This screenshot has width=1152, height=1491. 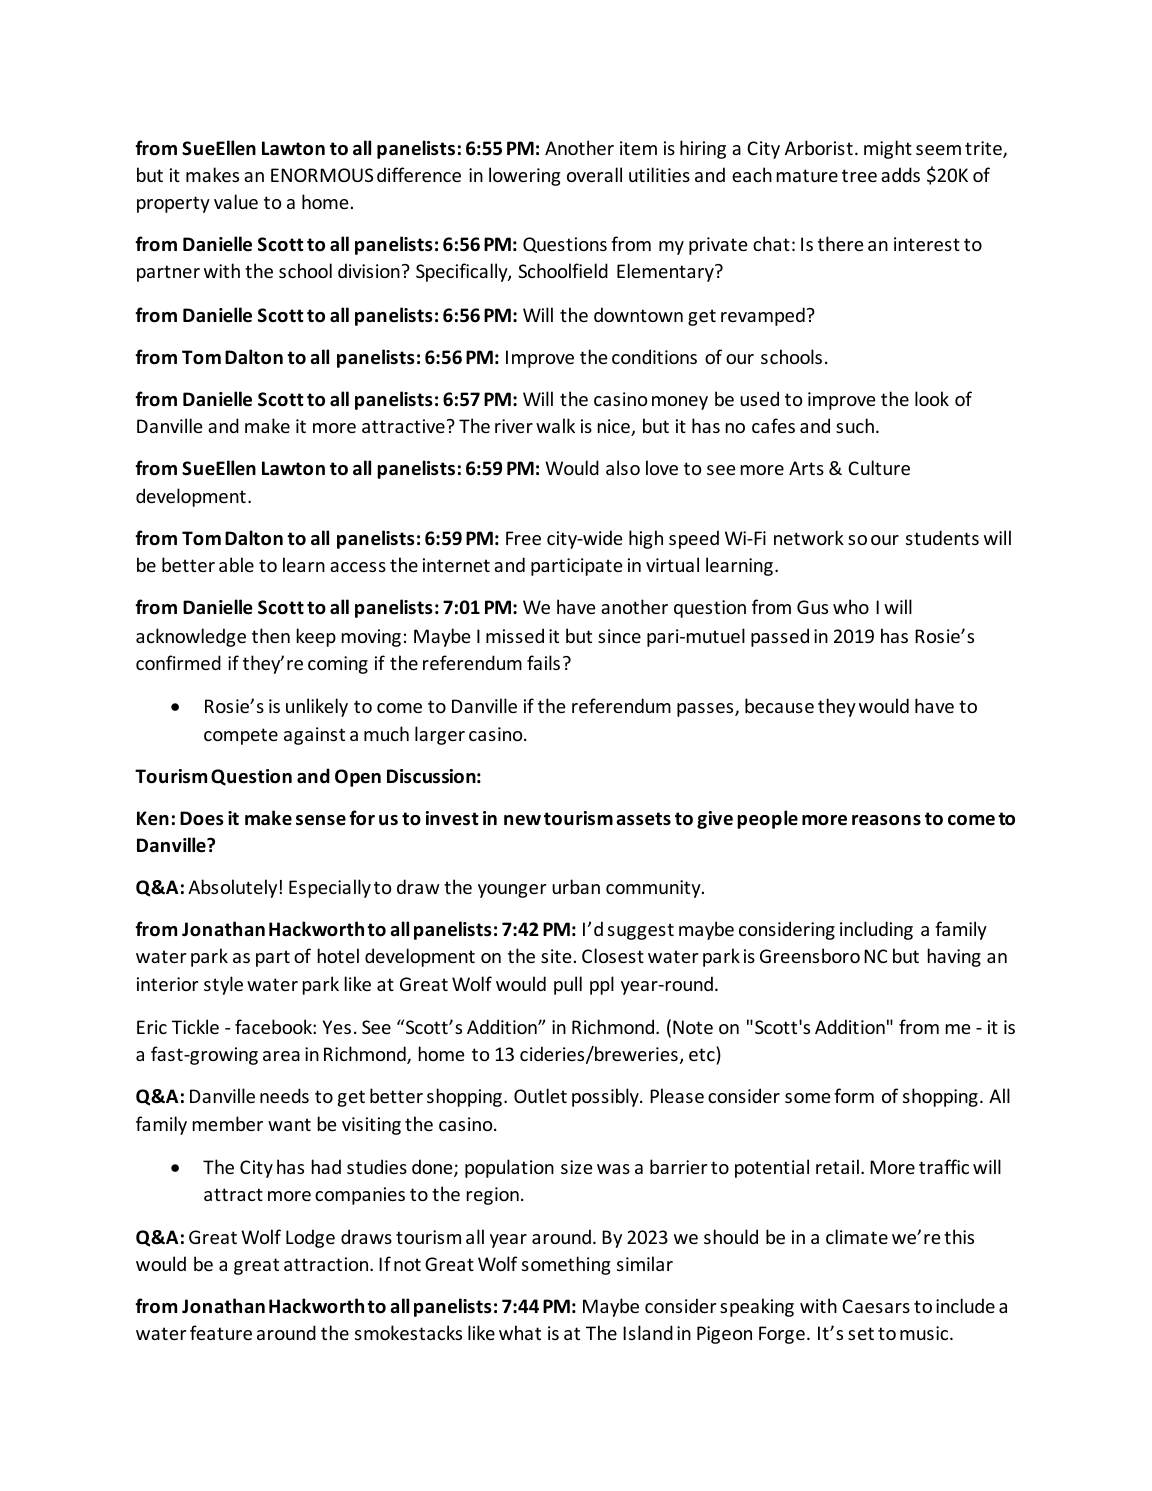 I want to click on reasons, so click(x=886, y=820).
